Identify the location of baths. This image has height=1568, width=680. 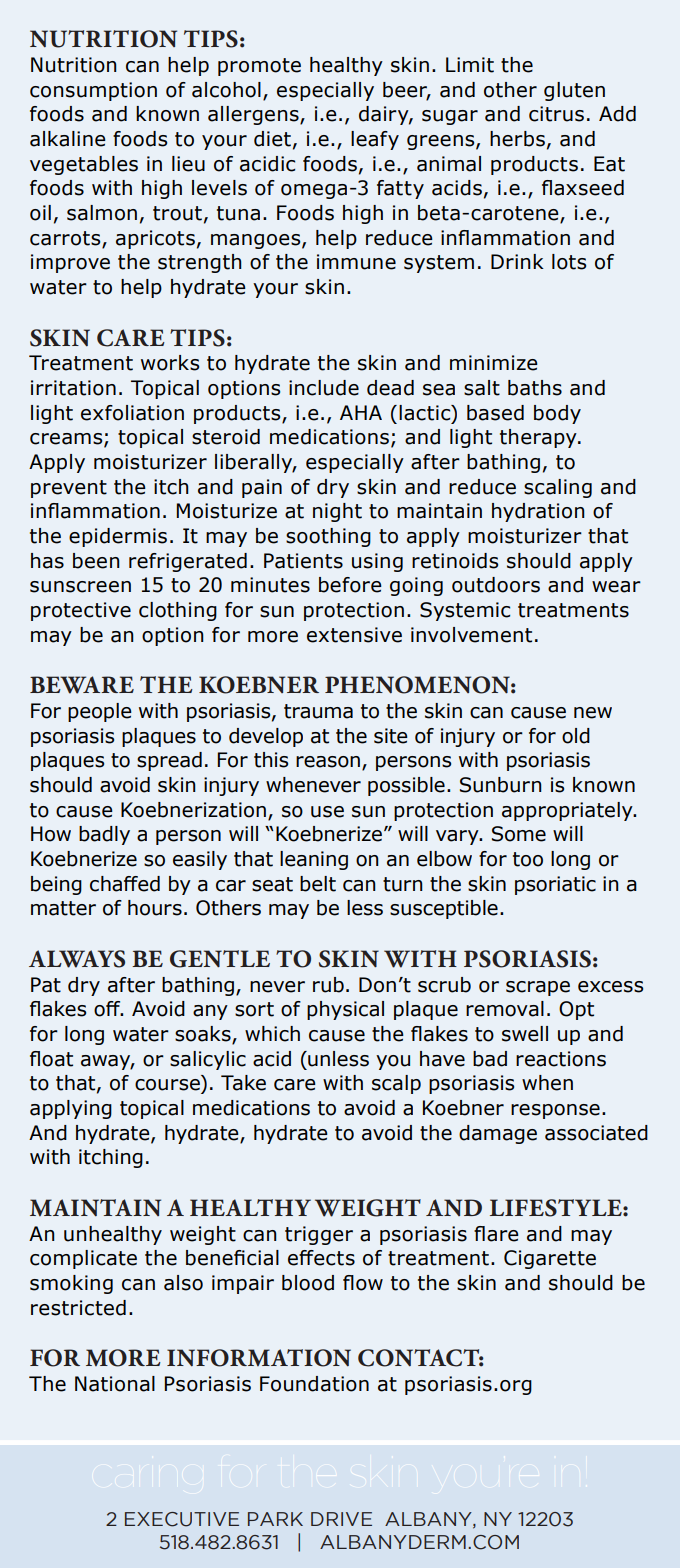
(535, 388).
